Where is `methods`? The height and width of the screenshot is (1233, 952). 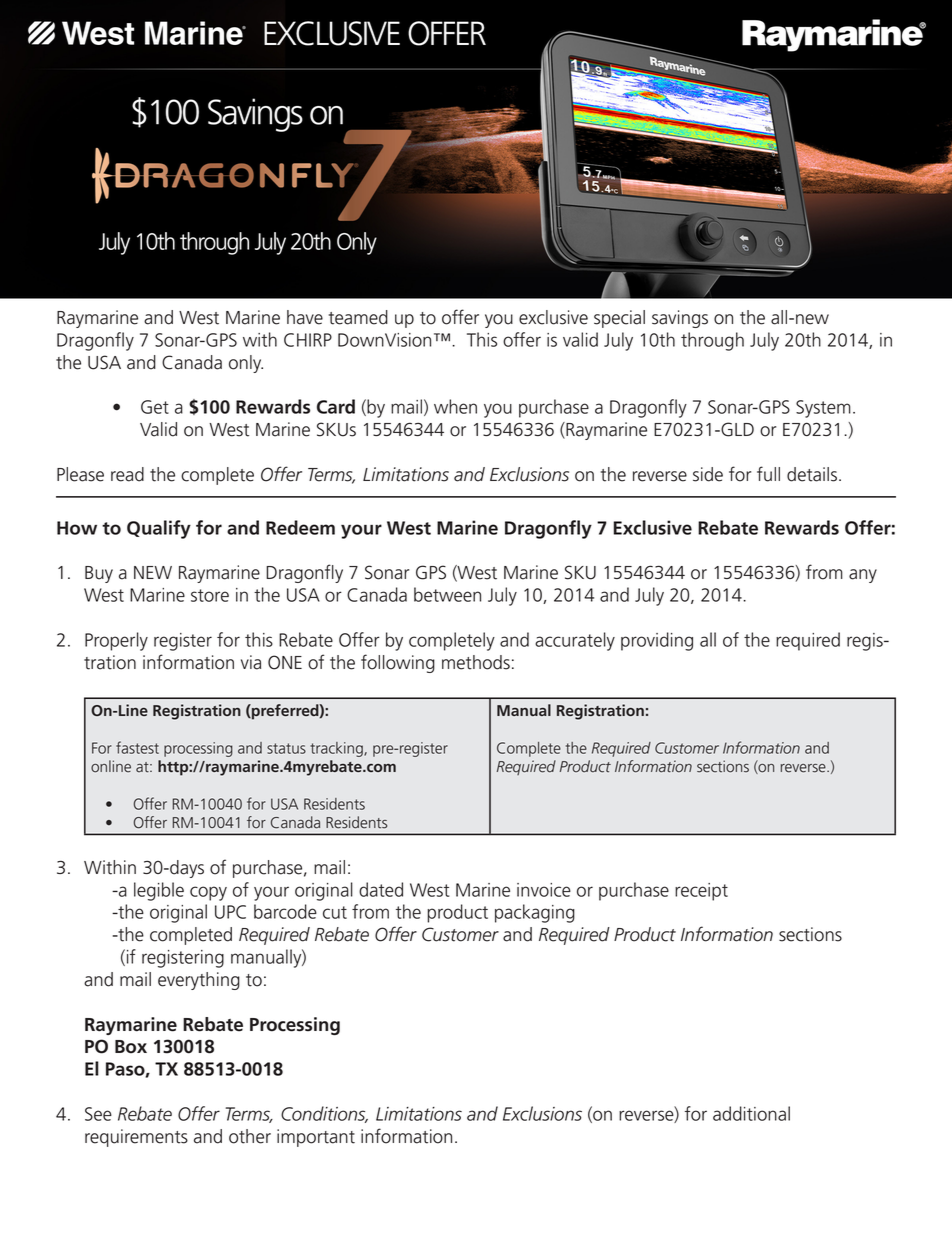 methods is located at coordinates (476, 662).
